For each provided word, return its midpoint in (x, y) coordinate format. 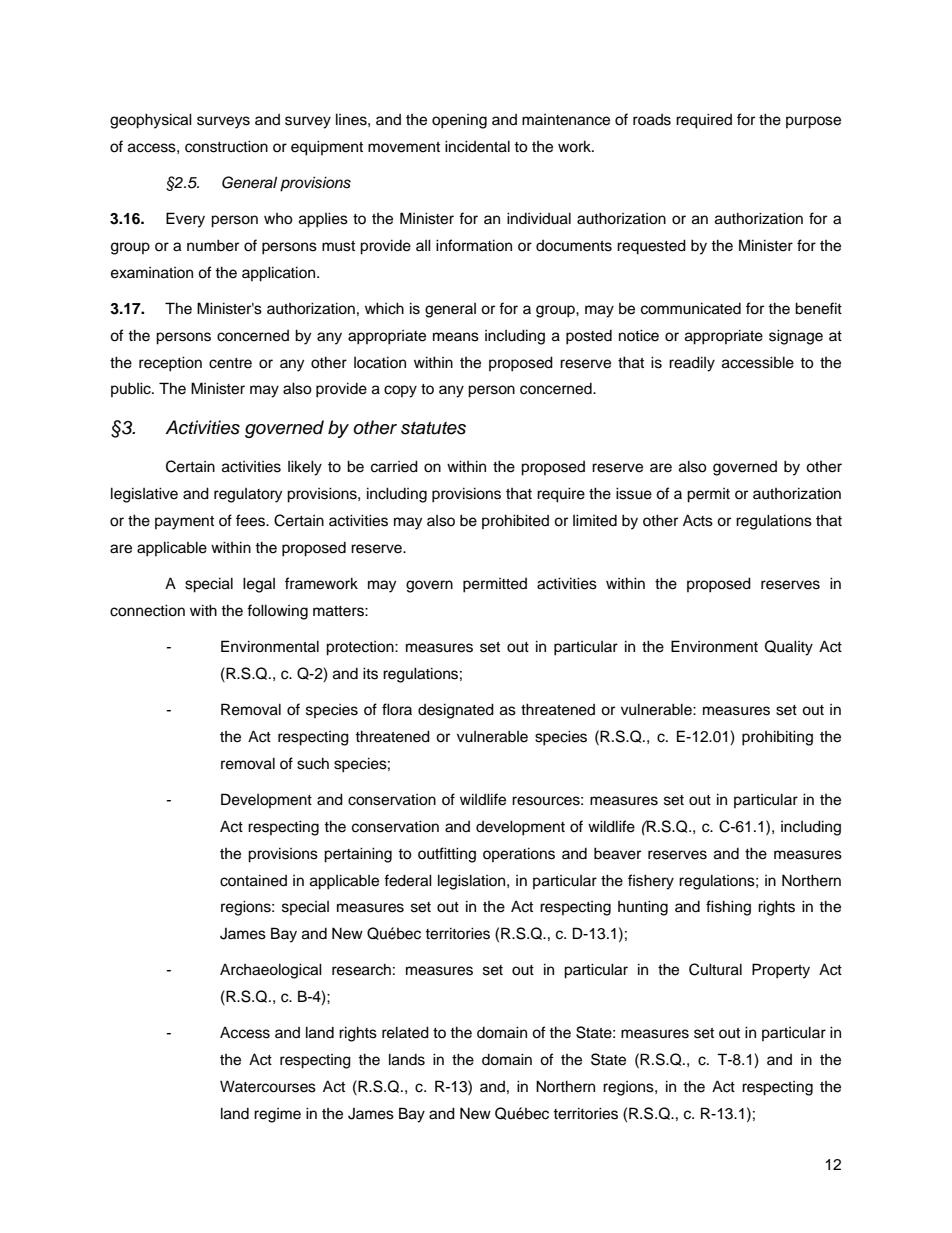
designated (456, 711)
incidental (477, 146)
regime (277, 1115)
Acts (698, 520)
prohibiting (777, 738)
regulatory (248, 495)
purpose (813, 122)
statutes (433, 428)
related (405, 1032)
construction (226, 146)
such (313, 763)
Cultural (715, 969)
